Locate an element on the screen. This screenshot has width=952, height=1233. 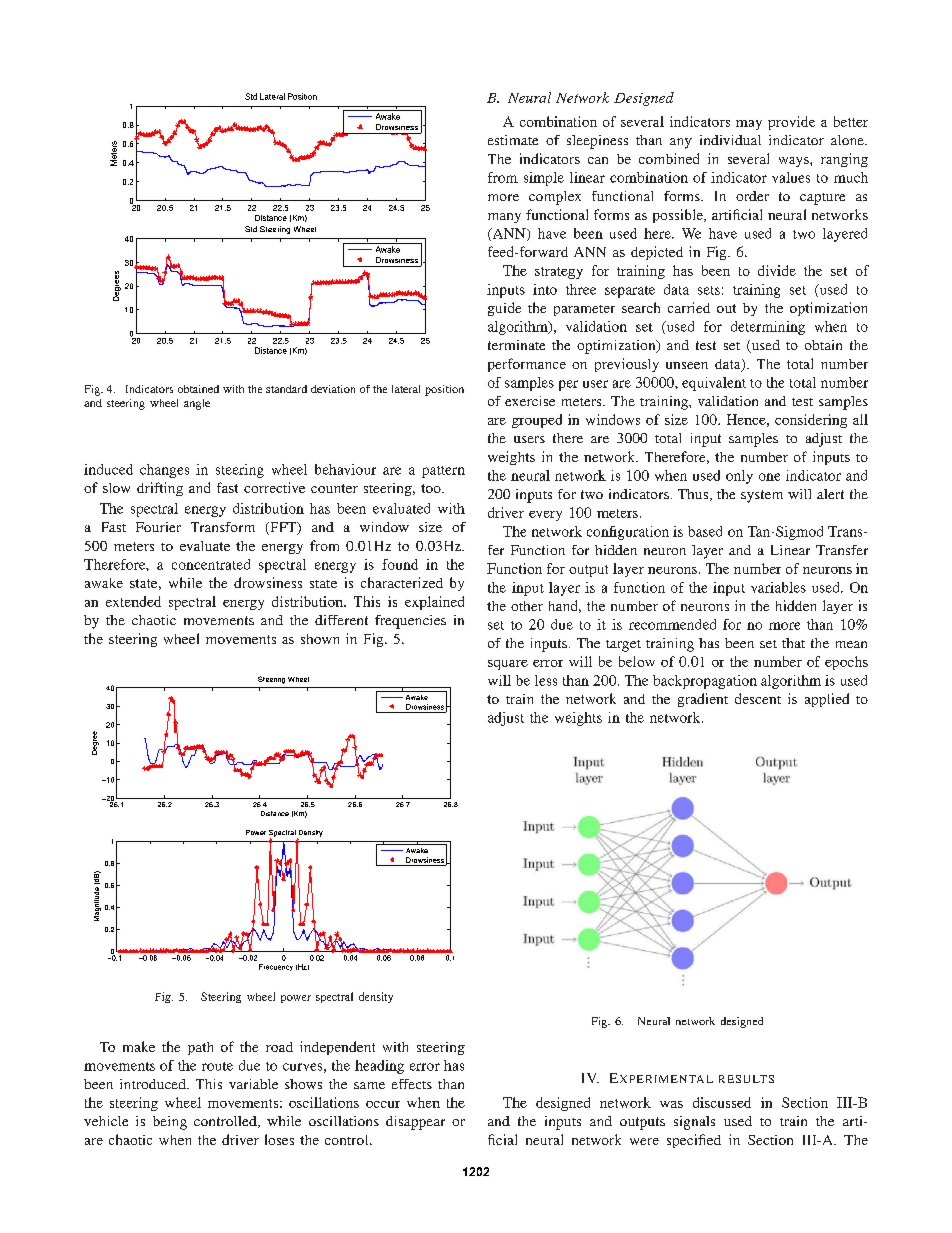
disappear is located at coordinates (415, 1123).
